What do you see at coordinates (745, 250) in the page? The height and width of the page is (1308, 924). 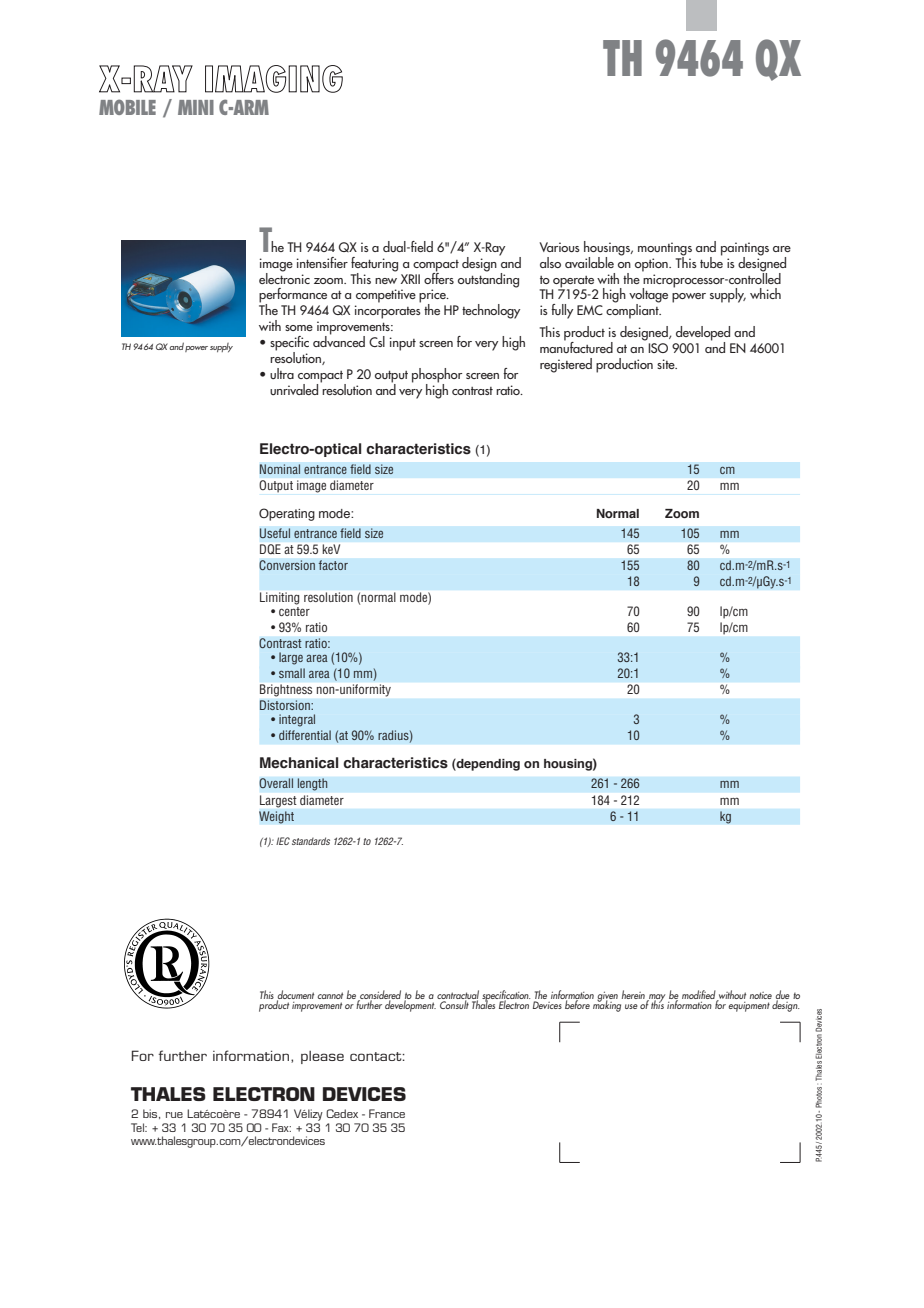 I see `paintings` at bounding box center [745, 250].
